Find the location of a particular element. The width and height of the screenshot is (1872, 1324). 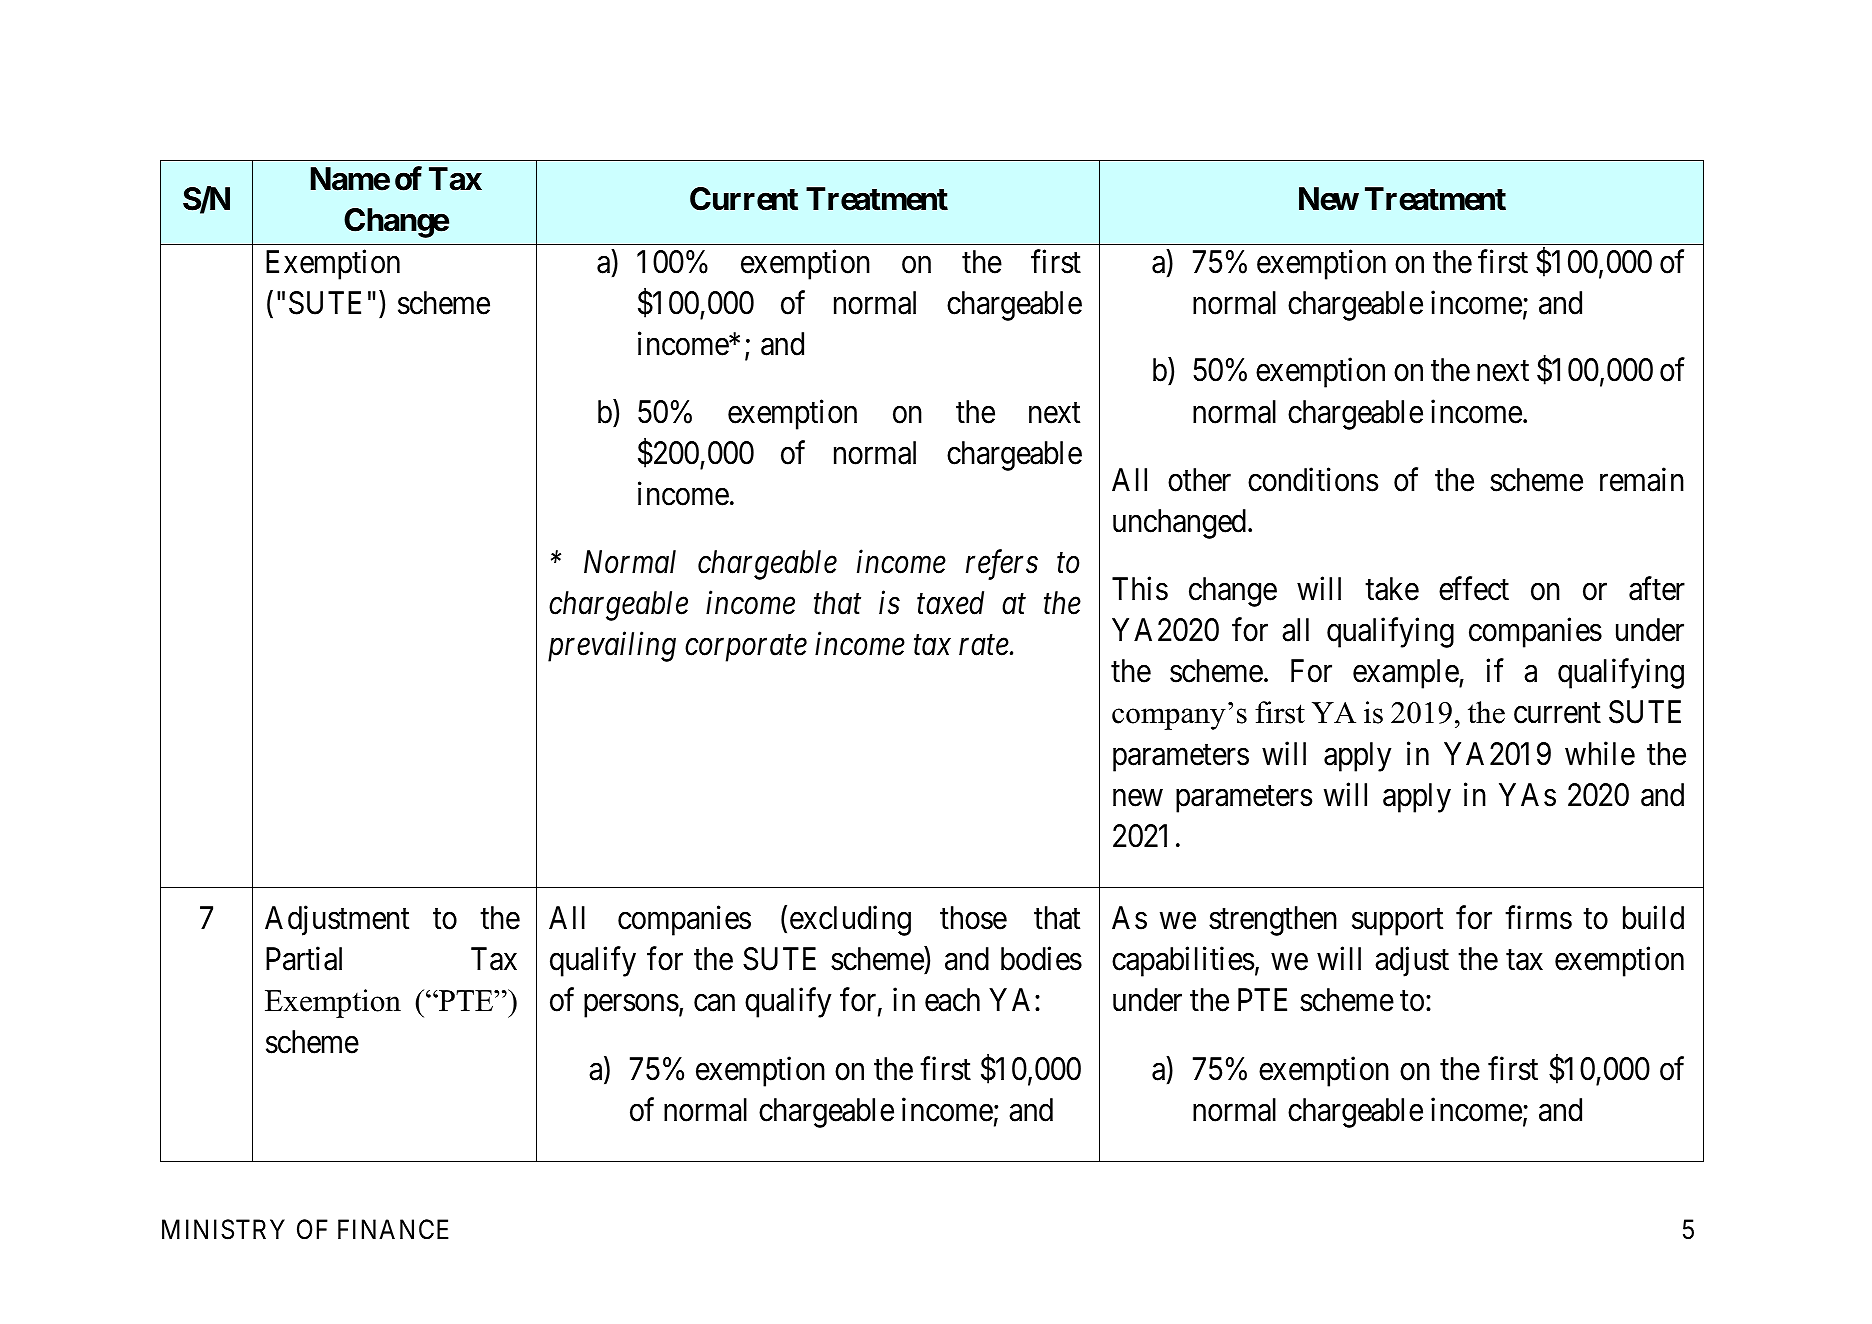

those is located at coordinates (973, 918).
